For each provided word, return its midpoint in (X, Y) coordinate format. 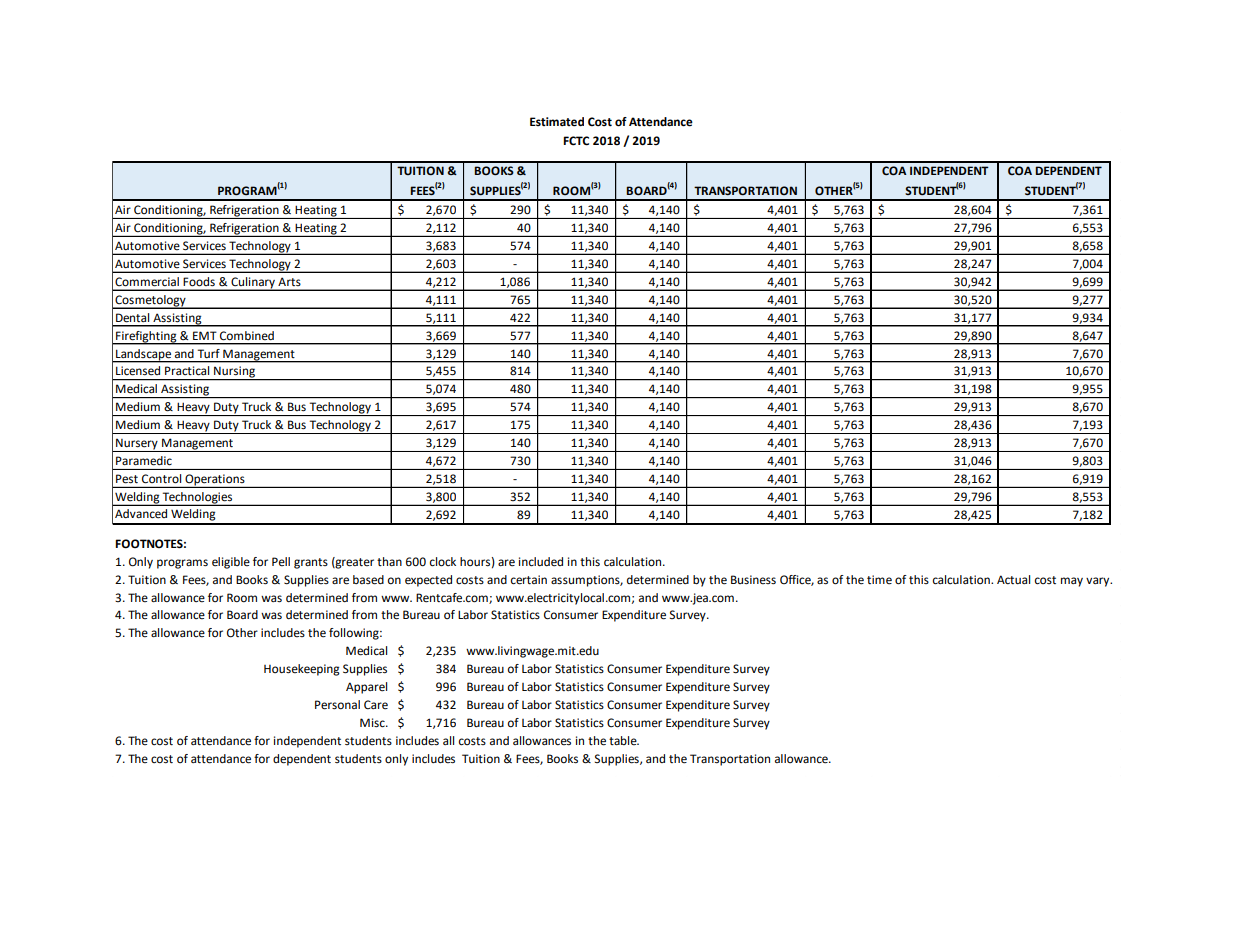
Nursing (234, 373)
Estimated (557, 122)
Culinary (253, 284)
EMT (205, 335)
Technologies (197, 499)
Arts (289, 281)
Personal (337, 705)
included (541, 562)
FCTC (576, 141)
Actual (1013, 579)
